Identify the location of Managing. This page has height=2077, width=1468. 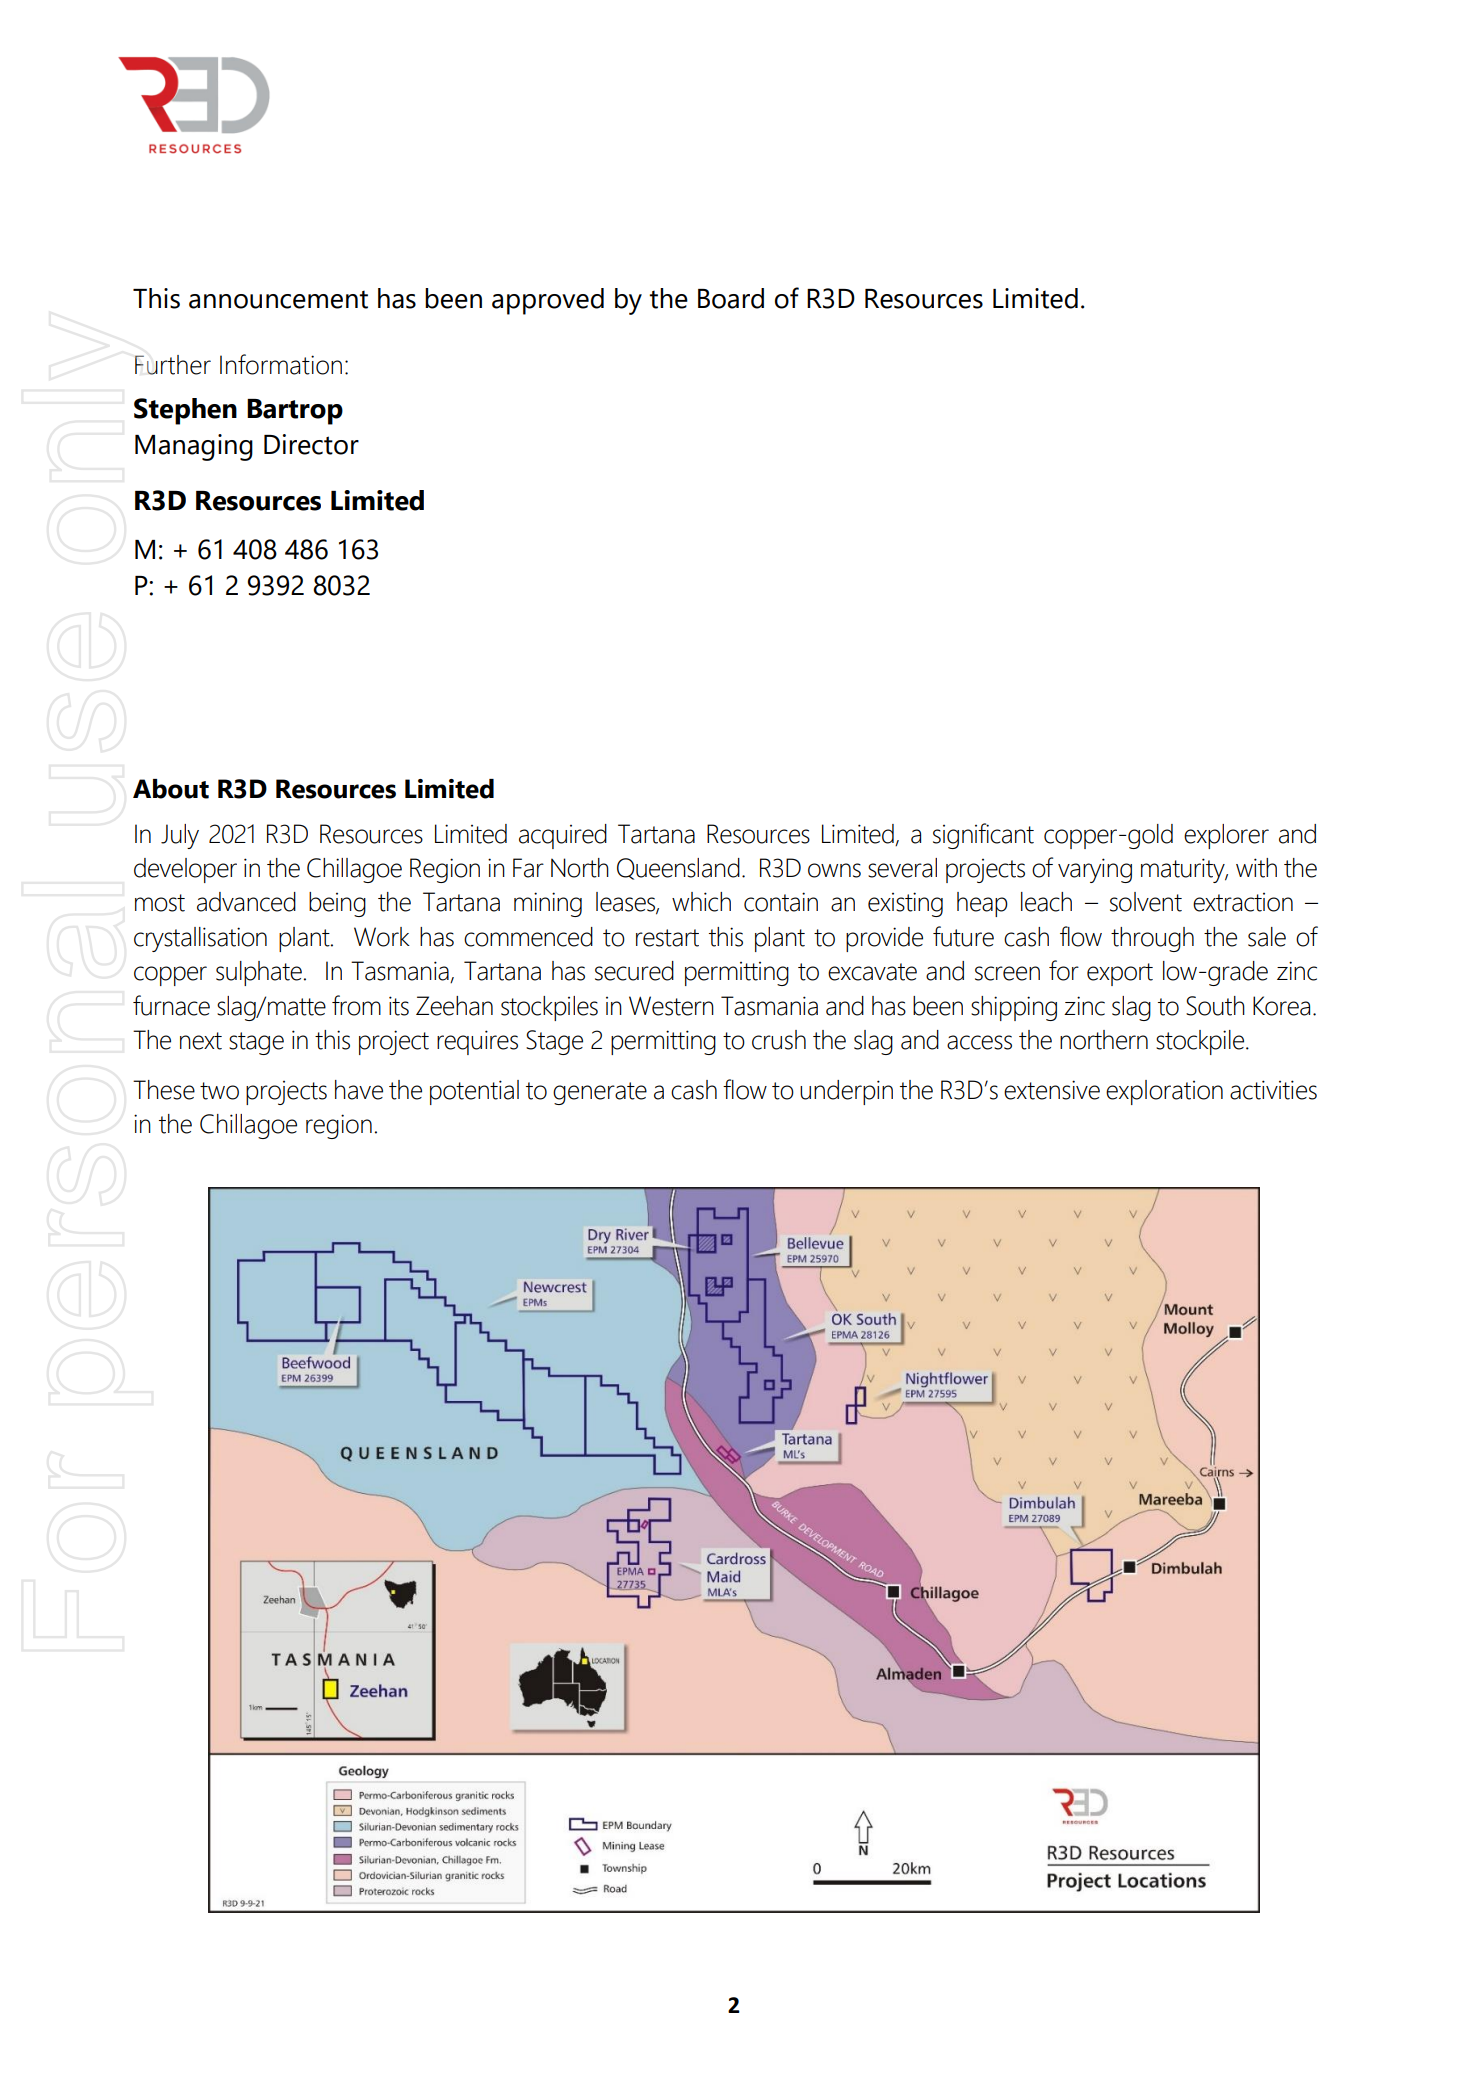
(194, 447).
